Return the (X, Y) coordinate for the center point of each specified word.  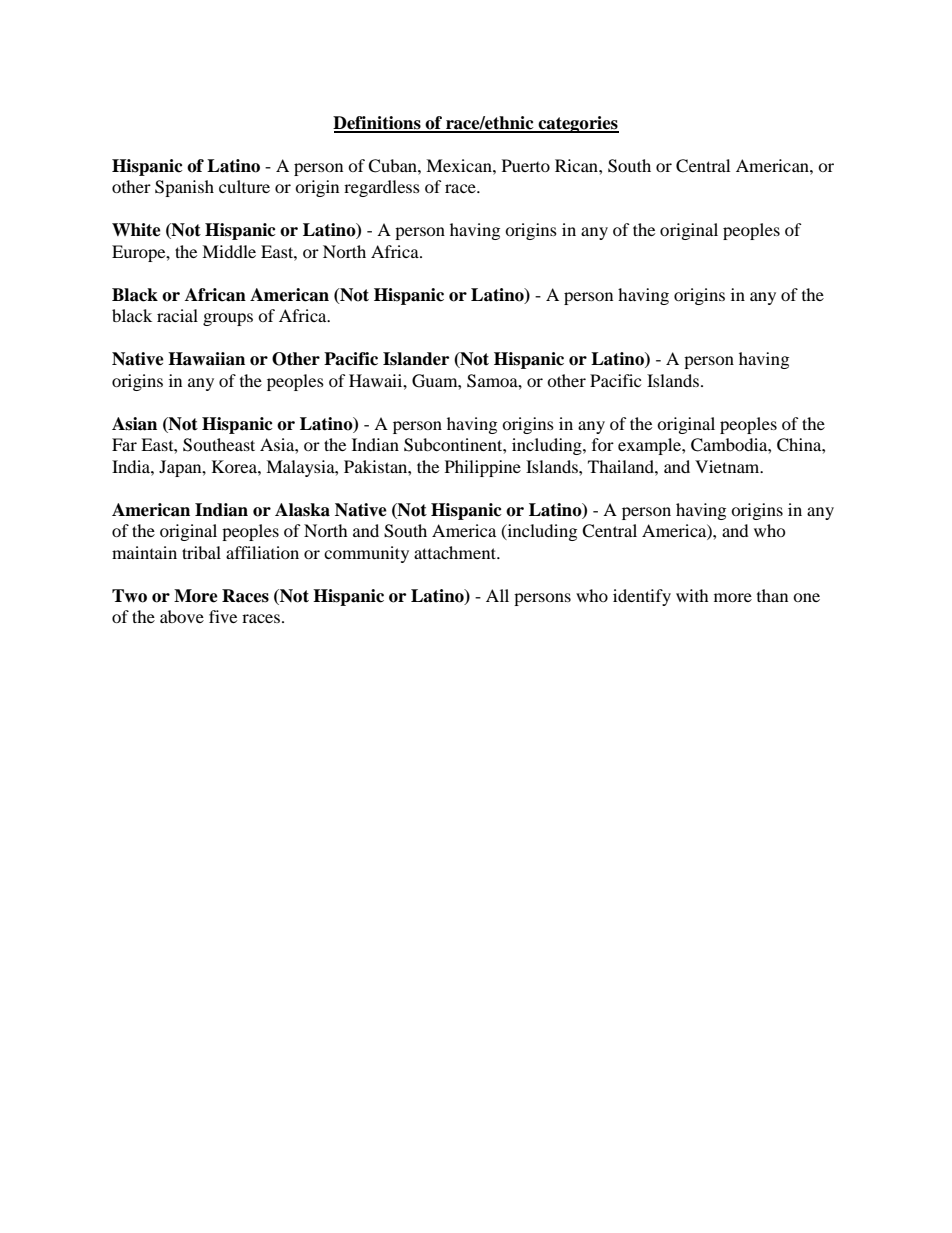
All (497, 595)
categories (577, 124)
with (692, 595)
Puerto (526, 165)
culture (244, 186)
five (223, 616)
